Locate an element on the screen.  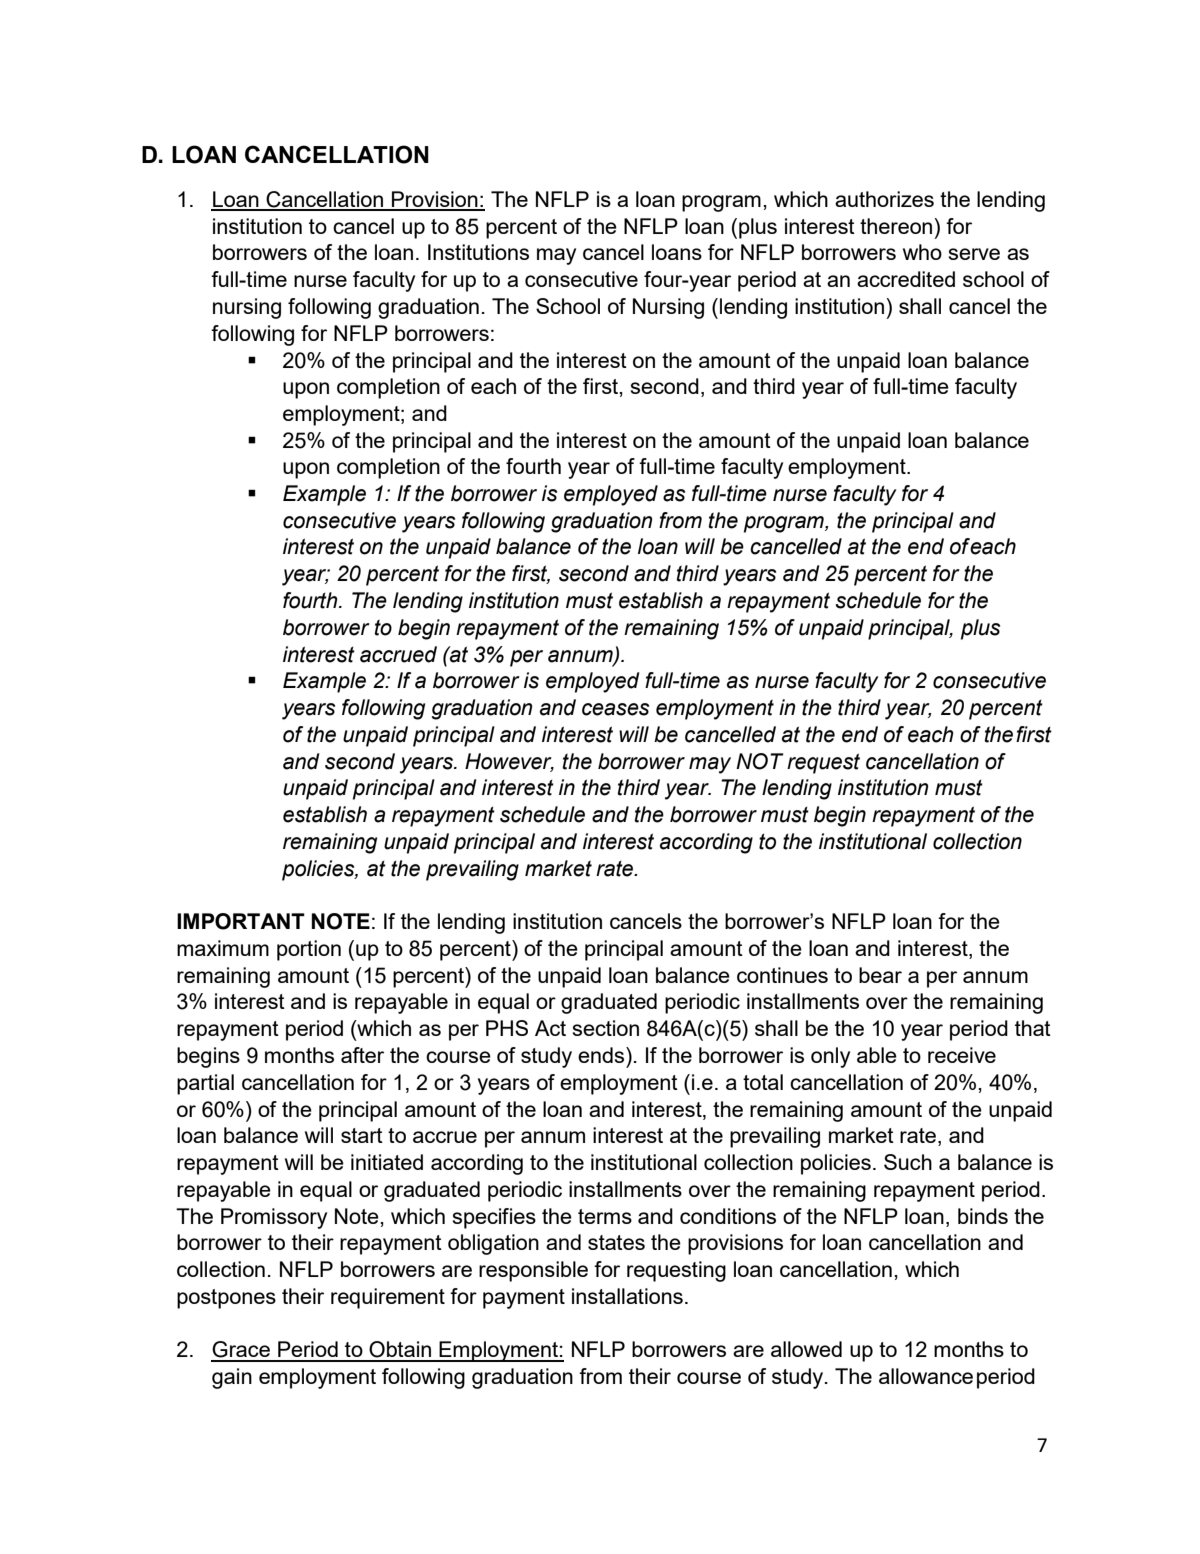
installations is located at coordinates (627, 1296).
